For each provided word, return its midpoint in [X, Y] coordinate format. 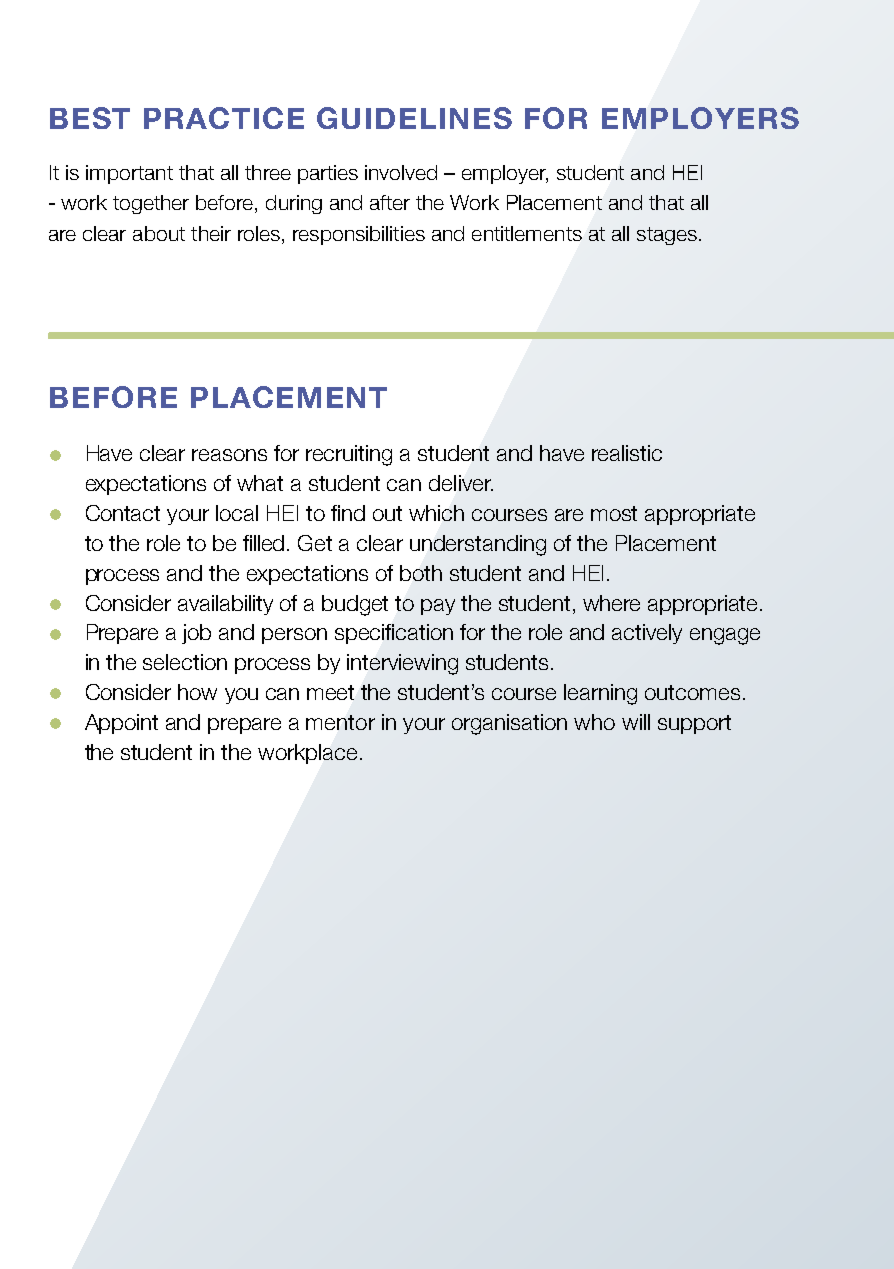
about [159, 233]
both [421, 573]
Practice [224, 118]
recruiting [349, 455]
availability [225, 605]
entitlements [527, 233]
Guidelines [414, 118]
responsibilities [359, 235]
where [611, 603]
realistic [627, 453]
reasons [229, 455]
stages [667, 236]
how [197, 692]
